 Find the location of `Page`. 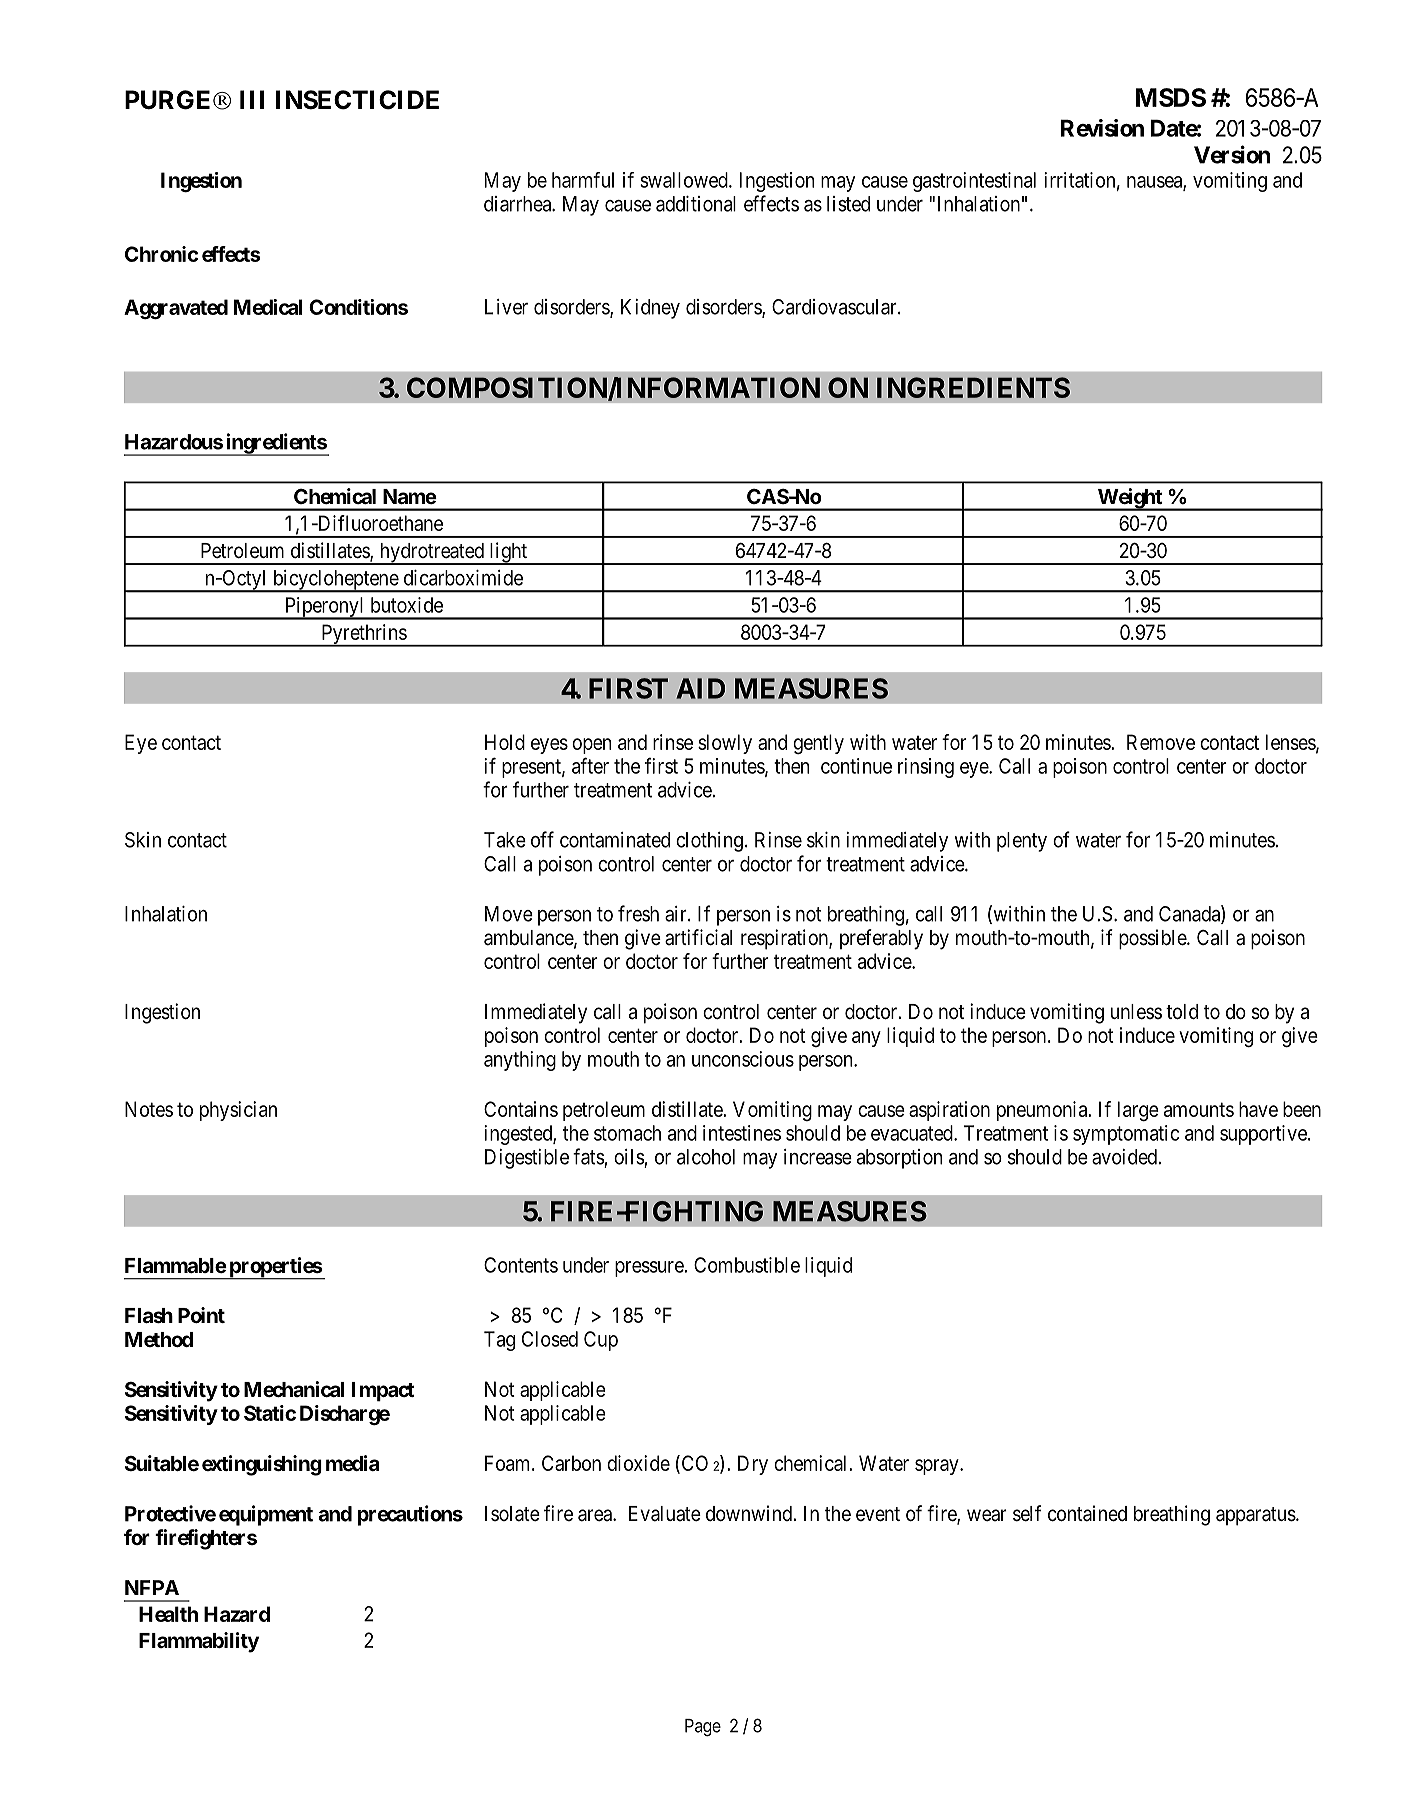

Page is located at coordinates (703, 1727).
